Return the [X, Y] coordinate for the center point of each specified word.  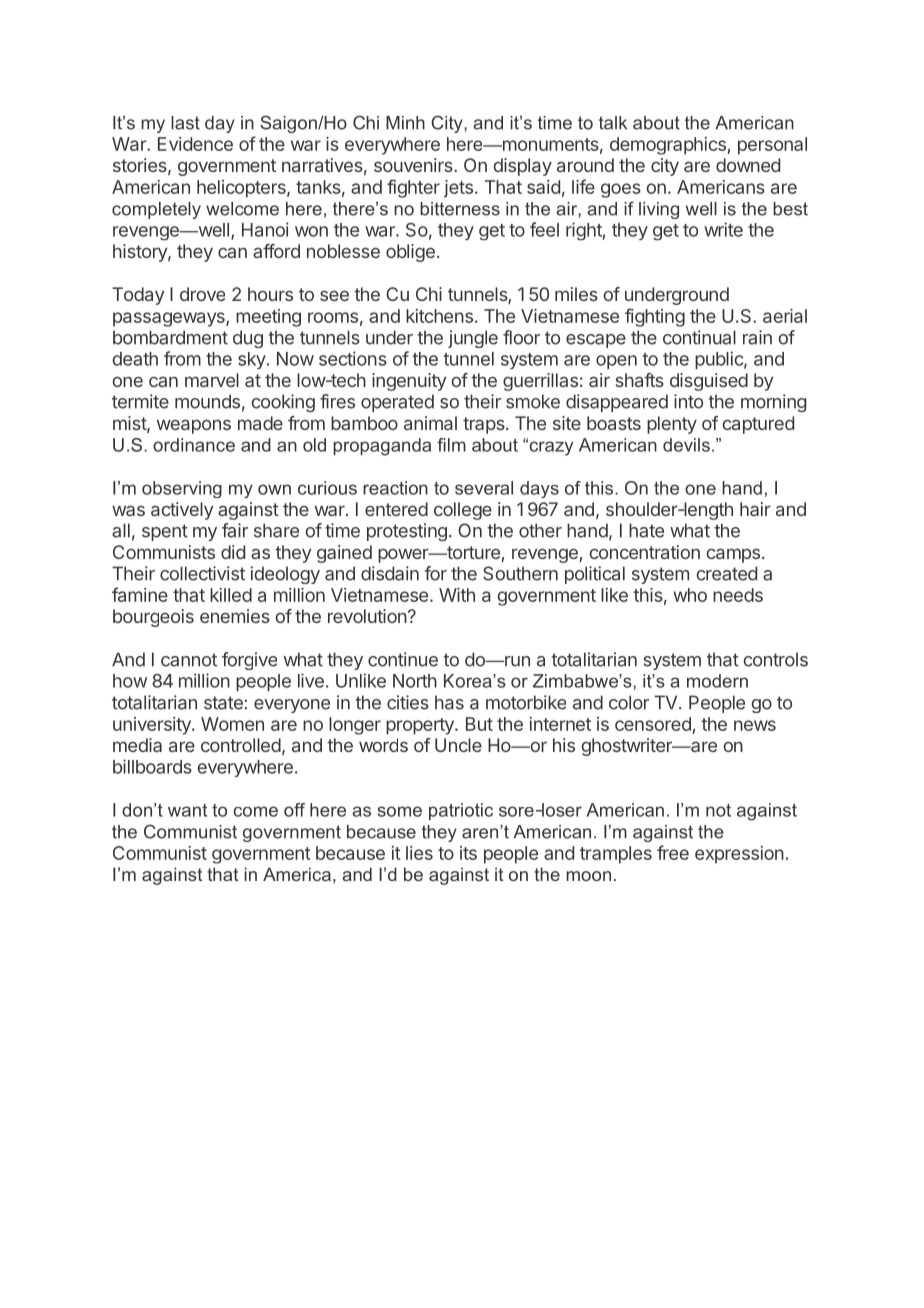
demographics [669, 146]
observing [182, 489]
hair [755, 509]
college [463, 511]
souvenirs [414, 165]
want [187, 810]
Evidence [195, 144]
